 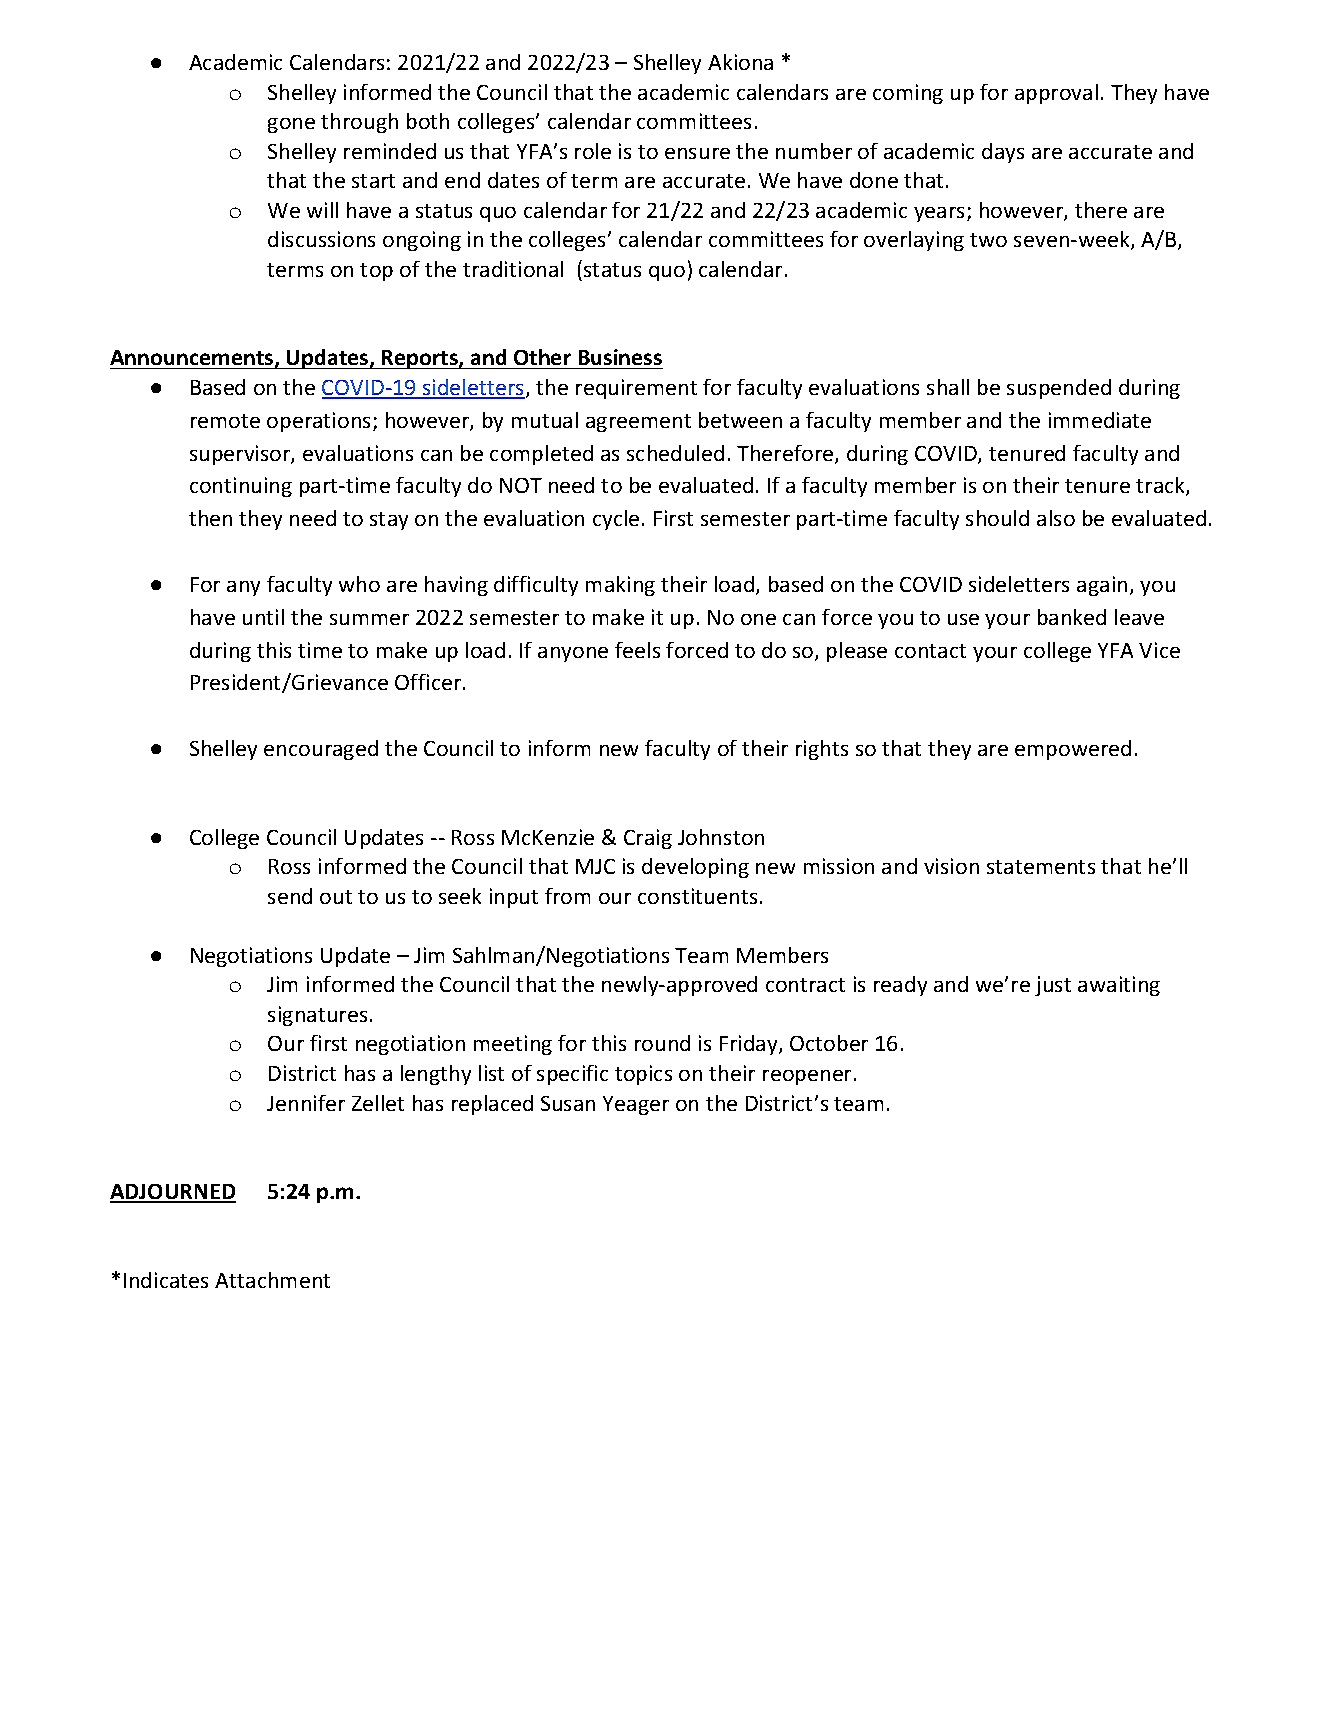 What do you see at coordinates (272, 1280) in the image?
I see `Attachment` at bounding box center [272, 1280].
